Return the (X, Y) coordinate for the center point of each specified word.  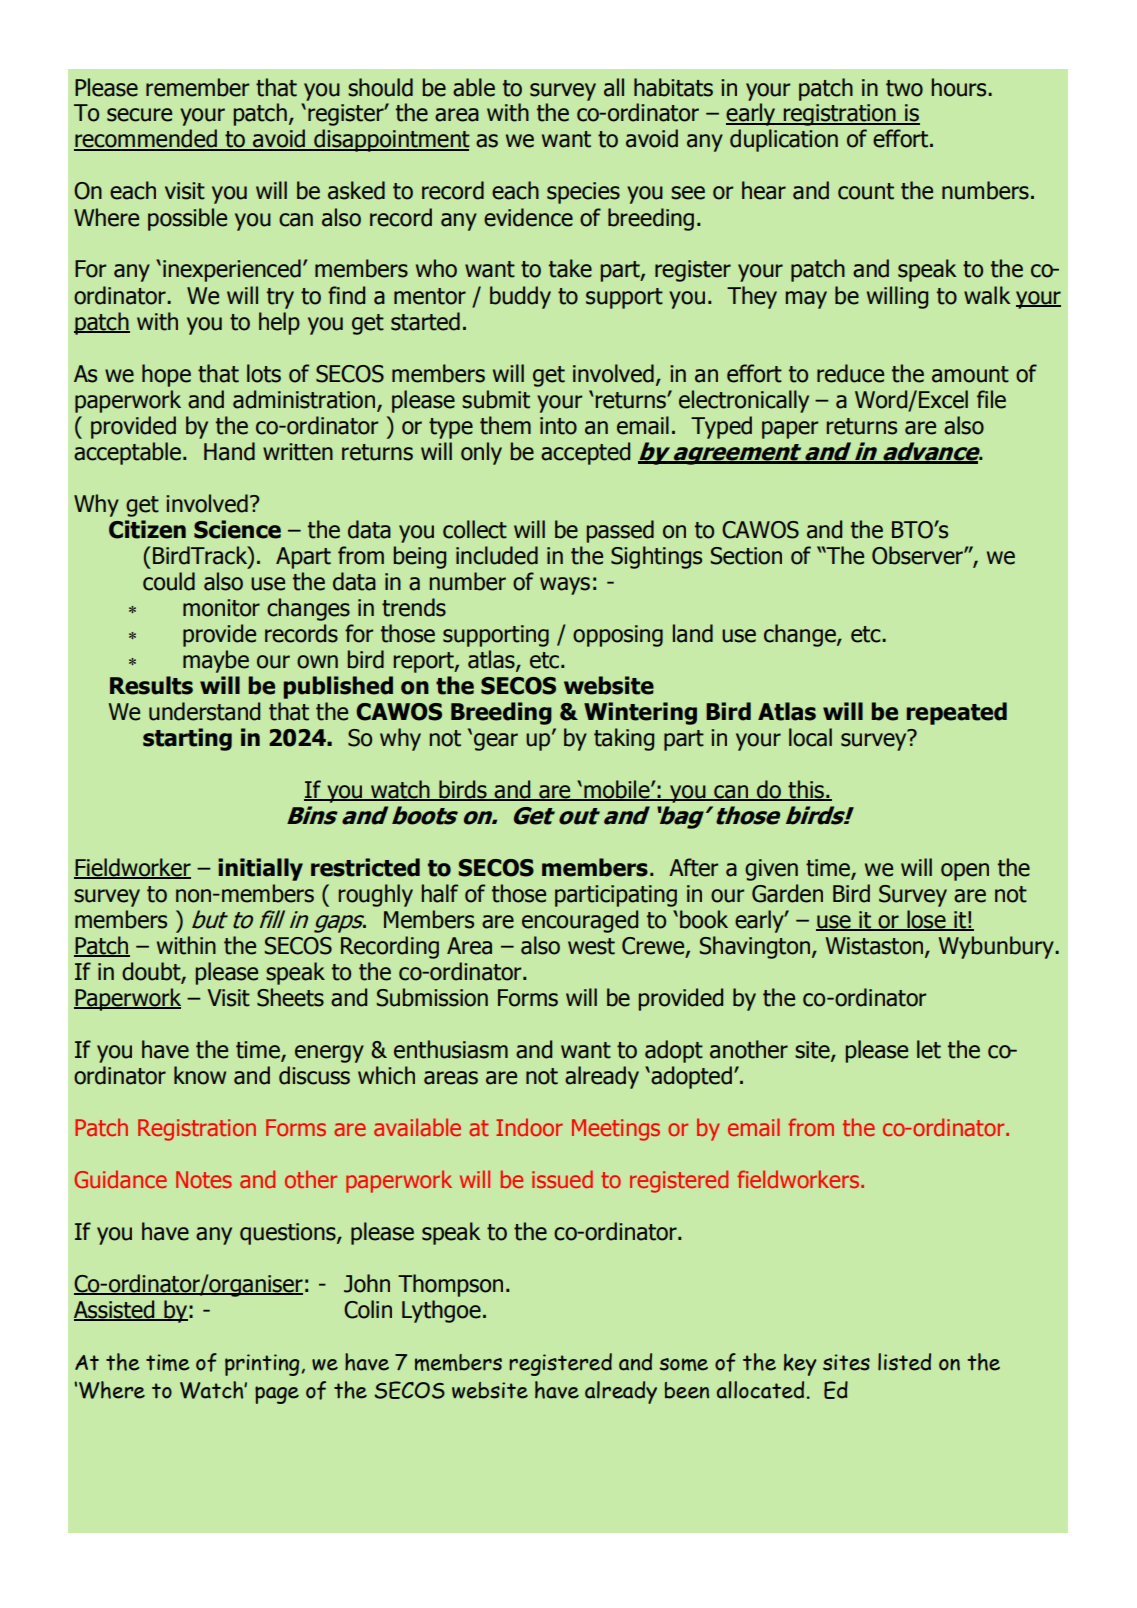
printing (263, 1365)
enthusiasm (451, 1049)
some (683, 1364)
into (558, 426)
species (583, 193)
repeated (957, 713)
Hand (229, 451)
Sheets (290, 997)
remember (197, 87)
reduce (850, 373)
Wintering (640, 713)
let (929, 1049)
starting (187, 739)
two (904, 88)
